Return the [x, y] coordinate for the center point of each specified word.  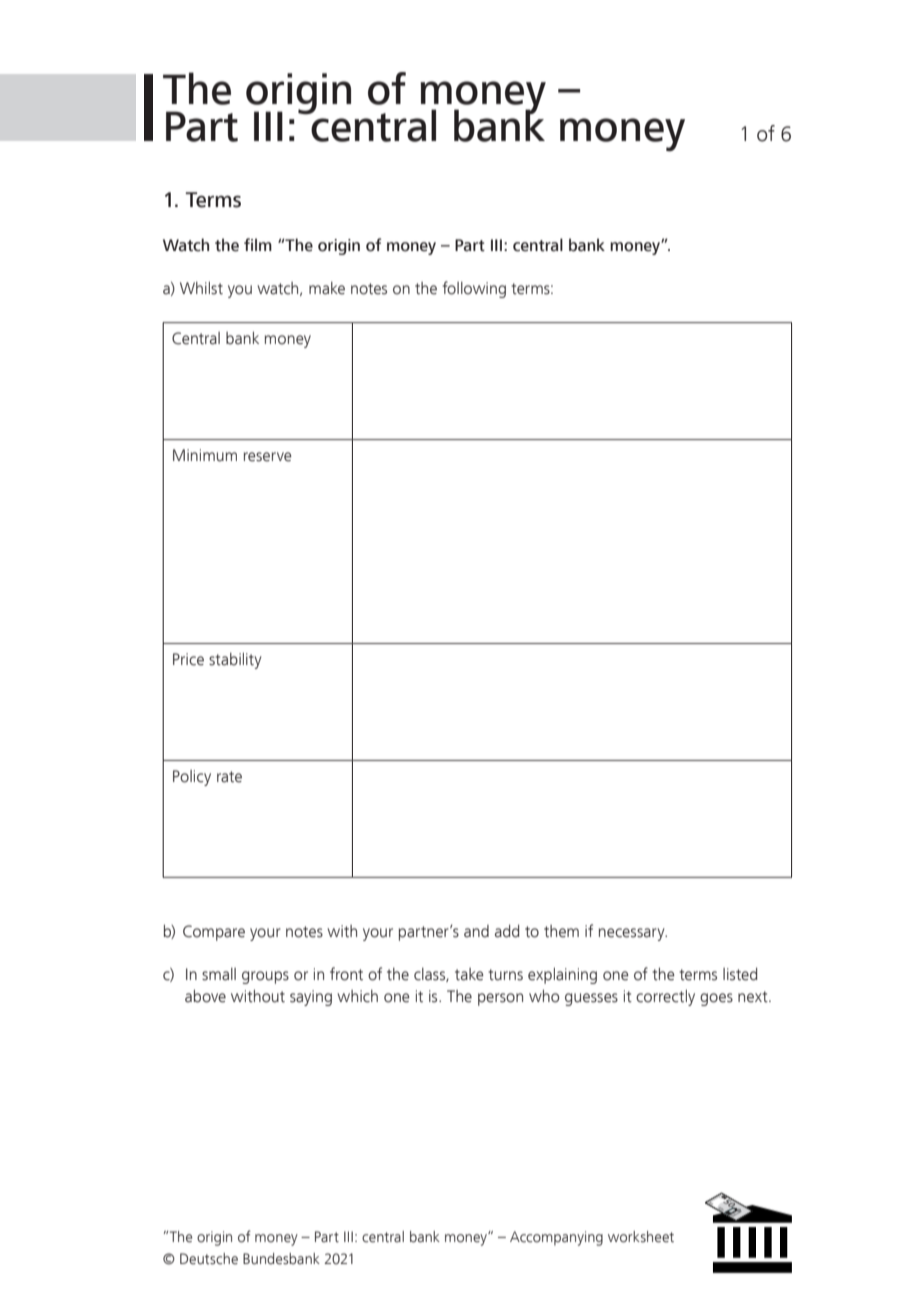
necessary [633, 934]
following [474, 289]
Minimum [205, 455]
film [258, 244]
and [476, 931]
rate [229, 777]
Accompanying [556, 1238]
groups [265, 977]
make [327, 288]
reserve [268, 457]
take [469, 974]
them [561, 931]
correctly [665, 997]
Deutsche [209, 1259]
